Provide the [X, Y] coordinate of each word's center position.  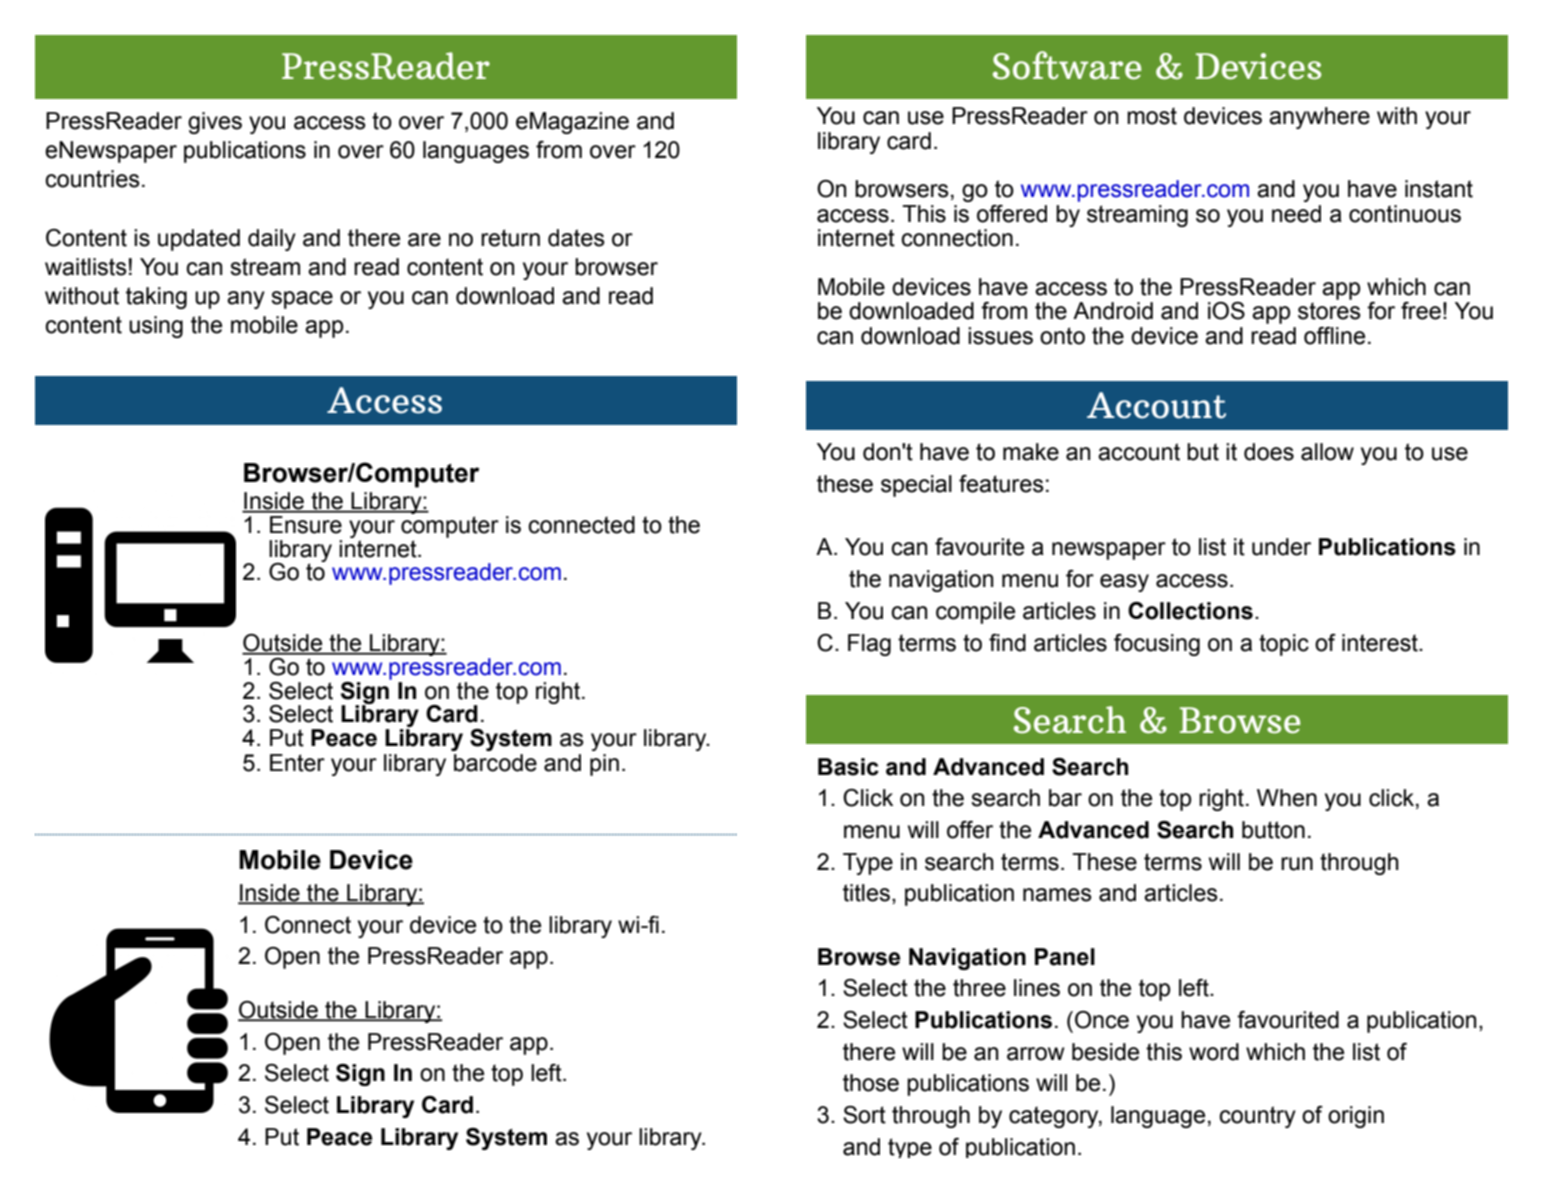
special [916, 486]
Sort [864, 1115]
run [1297, 864]
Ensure [306, 525]
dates [576, 238]
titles [866, 893]
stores [1329, 311]
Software [1067, 65]
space [302, 300]
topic [1284, 645]
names [1057, 895]
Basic [848, 767]
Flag [869, 645]
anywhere [1319, 118]
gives [215, 123]
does [1269, 452]
